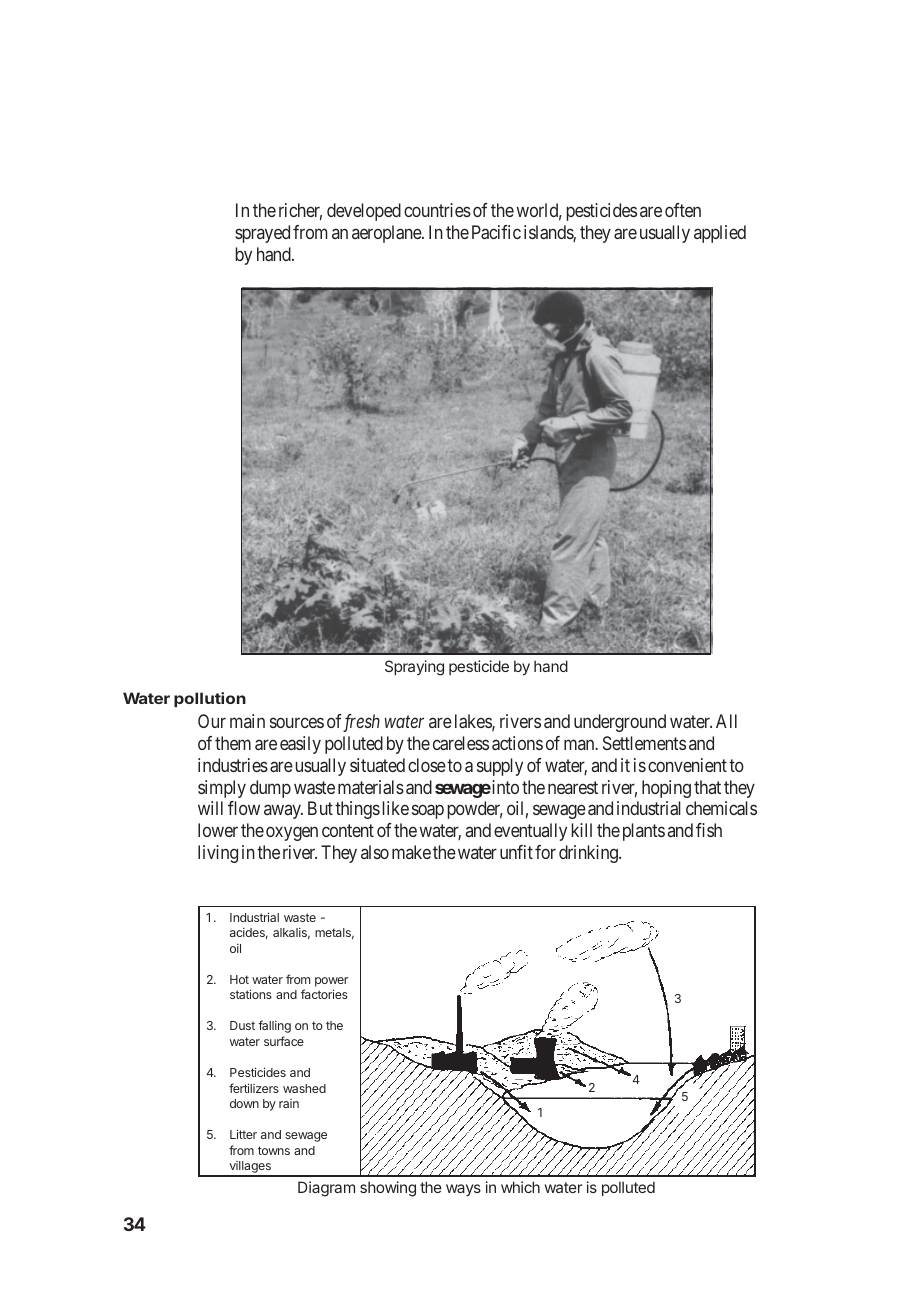 The width and height of the page is (924, 1308). What do you see at coordinates (251, 994) in the page?
I see `stations` at bounding box center [251, 994].
